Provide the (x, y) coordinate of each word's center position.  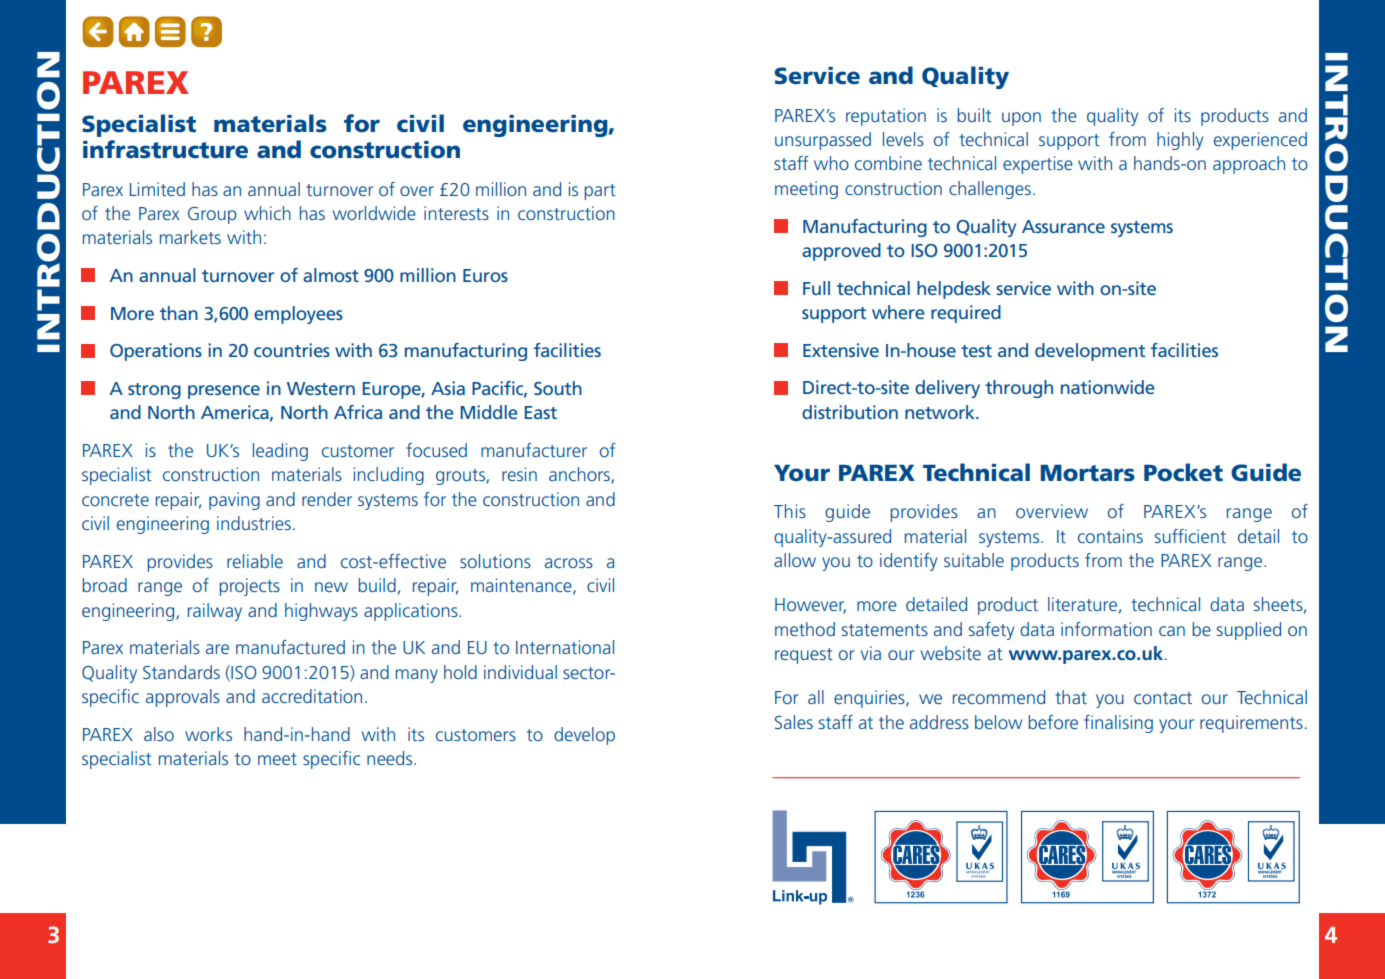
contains (1110, 536)
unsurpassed (823, 141)
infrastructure (165, 149)
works (208, 734)
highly (1180, 141)
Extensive (841, 350)
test (976, 351)
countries (292, 350)
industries (254, 523)
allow (795, 560)
